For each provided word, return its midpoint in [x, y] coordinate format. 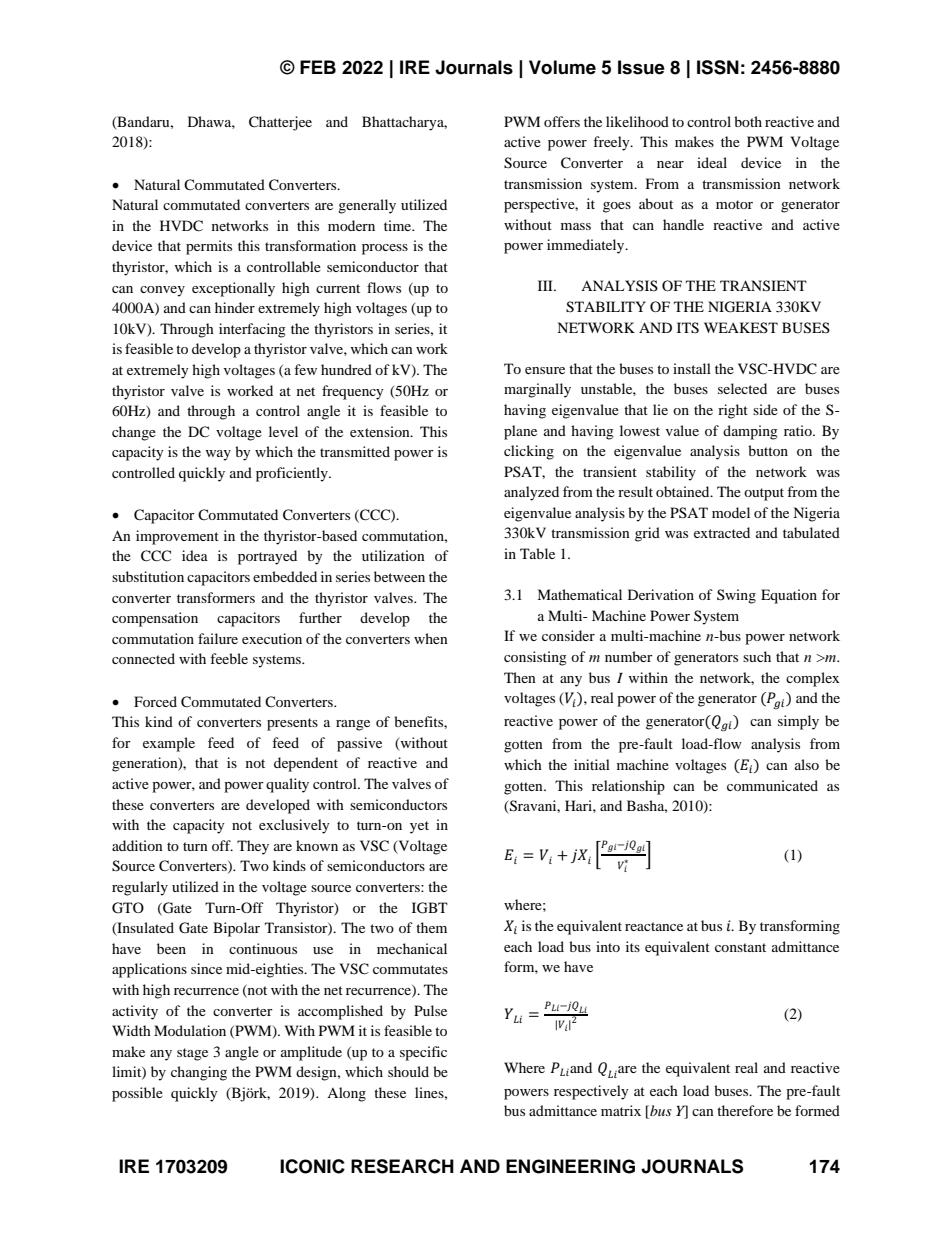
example [169, 744]
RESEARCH [402, 1166]
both [748, 121]
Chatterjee [280, 123]
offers [562, 121]
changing [199, 1073]
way [218, 455]
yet [419, 827]
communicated [772, 785]
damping [750, 432]
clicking [529, 452]
